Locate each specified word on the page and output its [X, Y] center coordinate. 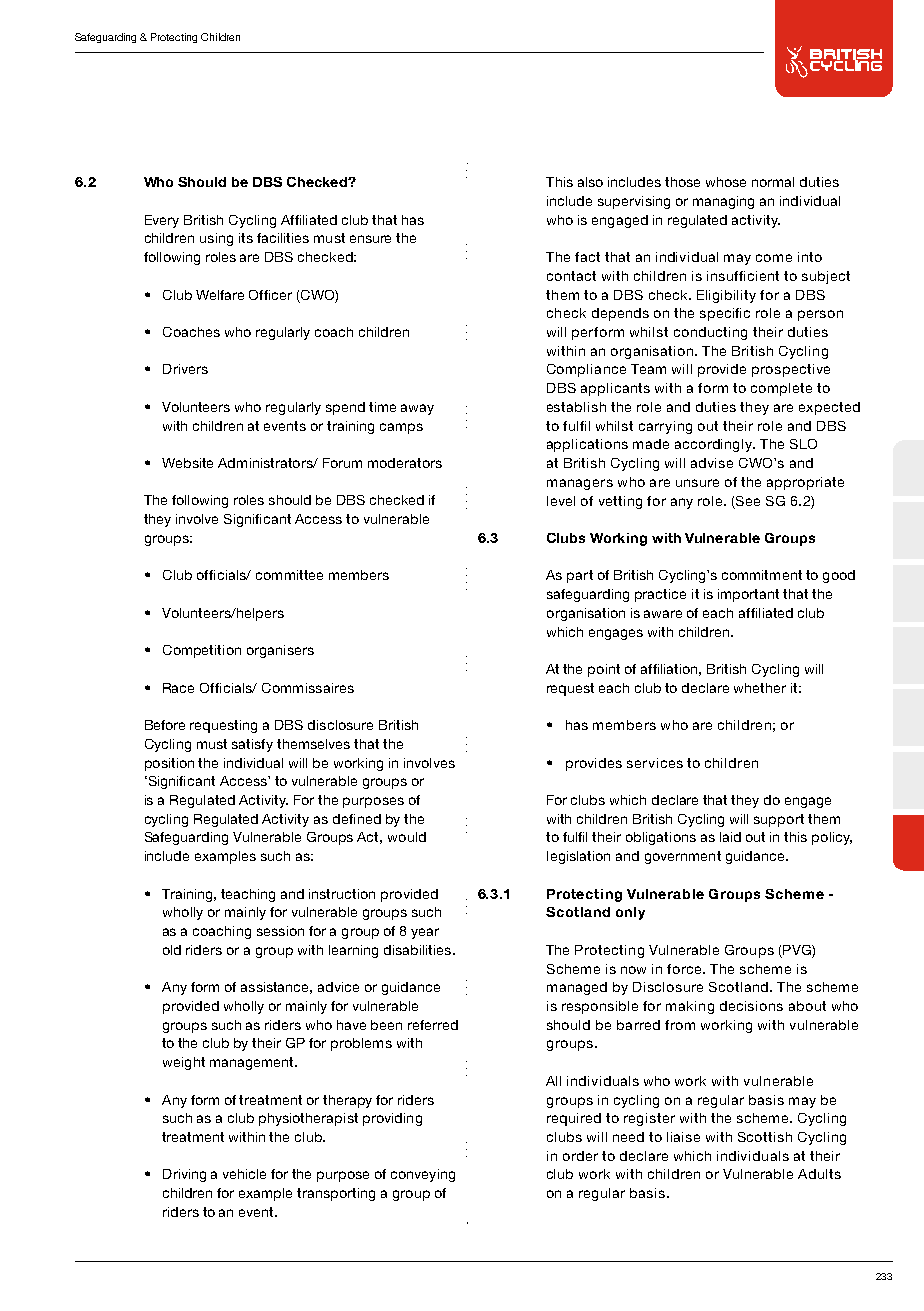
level [561, 501]
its [246, 238]
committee [289, 575]
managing [723, 202]
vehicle [244, 1174]
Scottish [765, 1137]
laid [730, 837]
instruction [342, 894]
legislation [578, 857]
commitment [762, 575]
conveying [423, 1175]
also [590, 182]
